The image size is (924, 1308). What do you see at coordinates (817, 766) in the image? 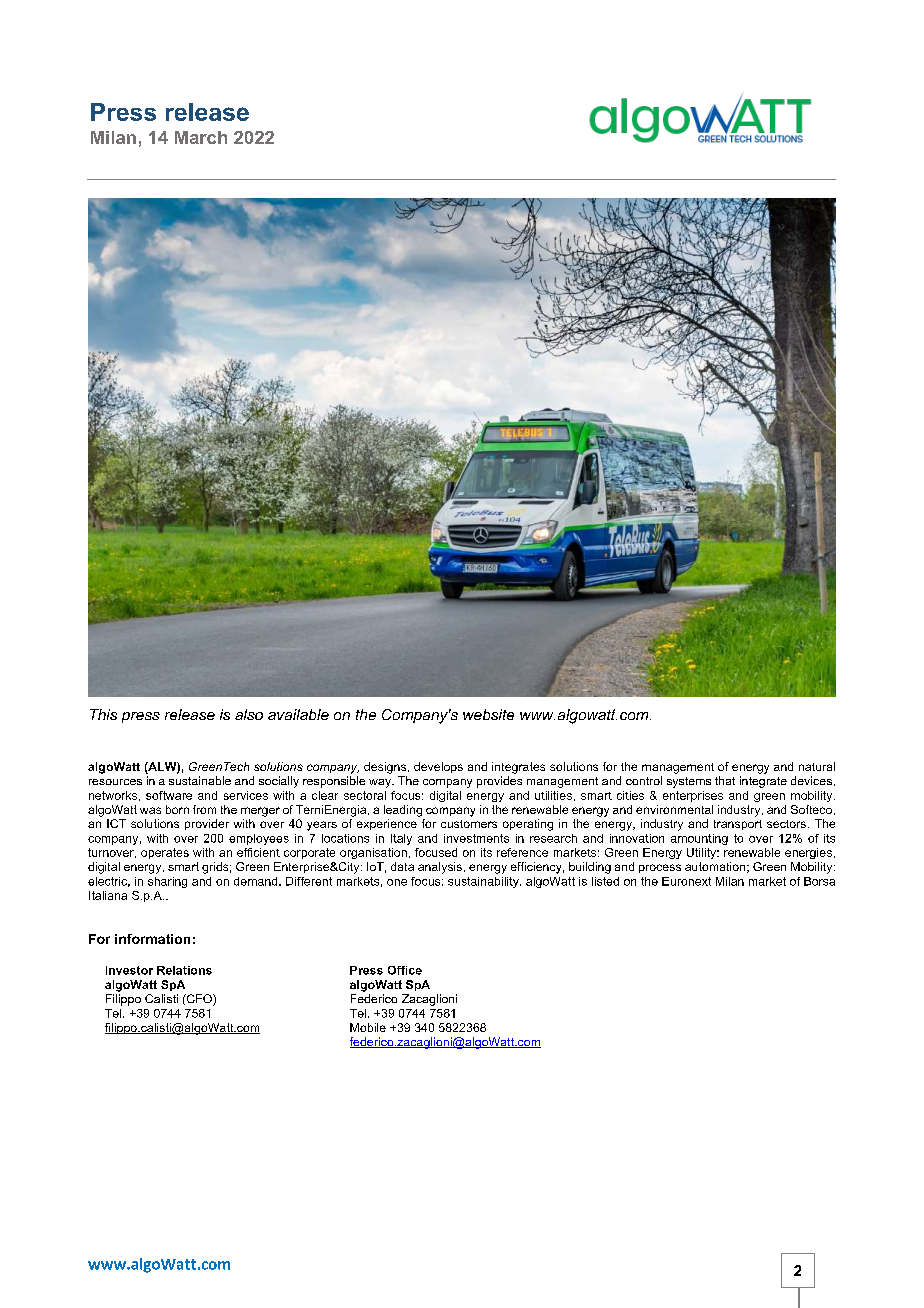
I see `natural` at bounding box center [817, 766].
